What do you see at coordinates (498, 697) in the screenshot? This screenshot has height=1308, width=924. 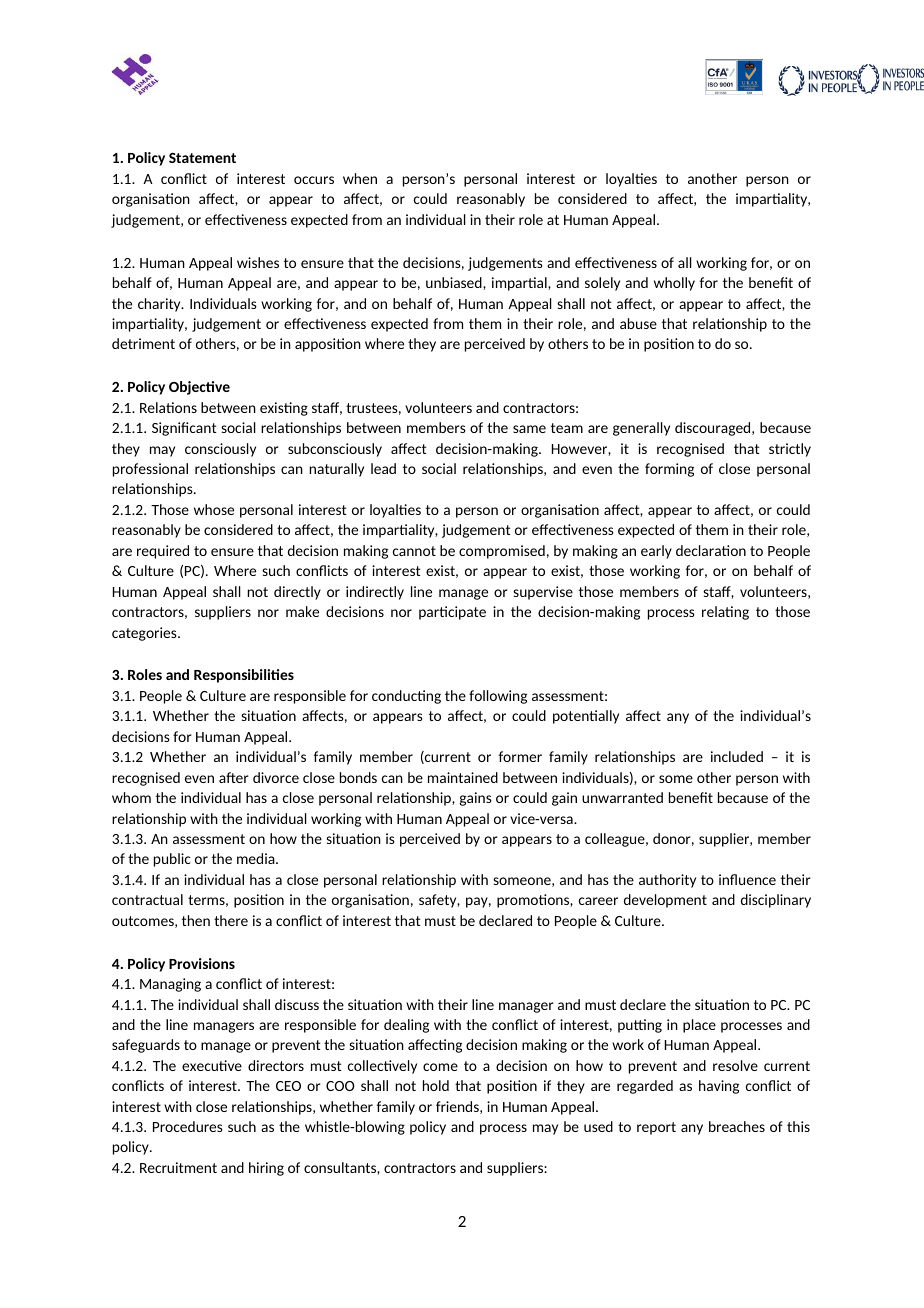 I see `following` at bounding box center [498, 697].
